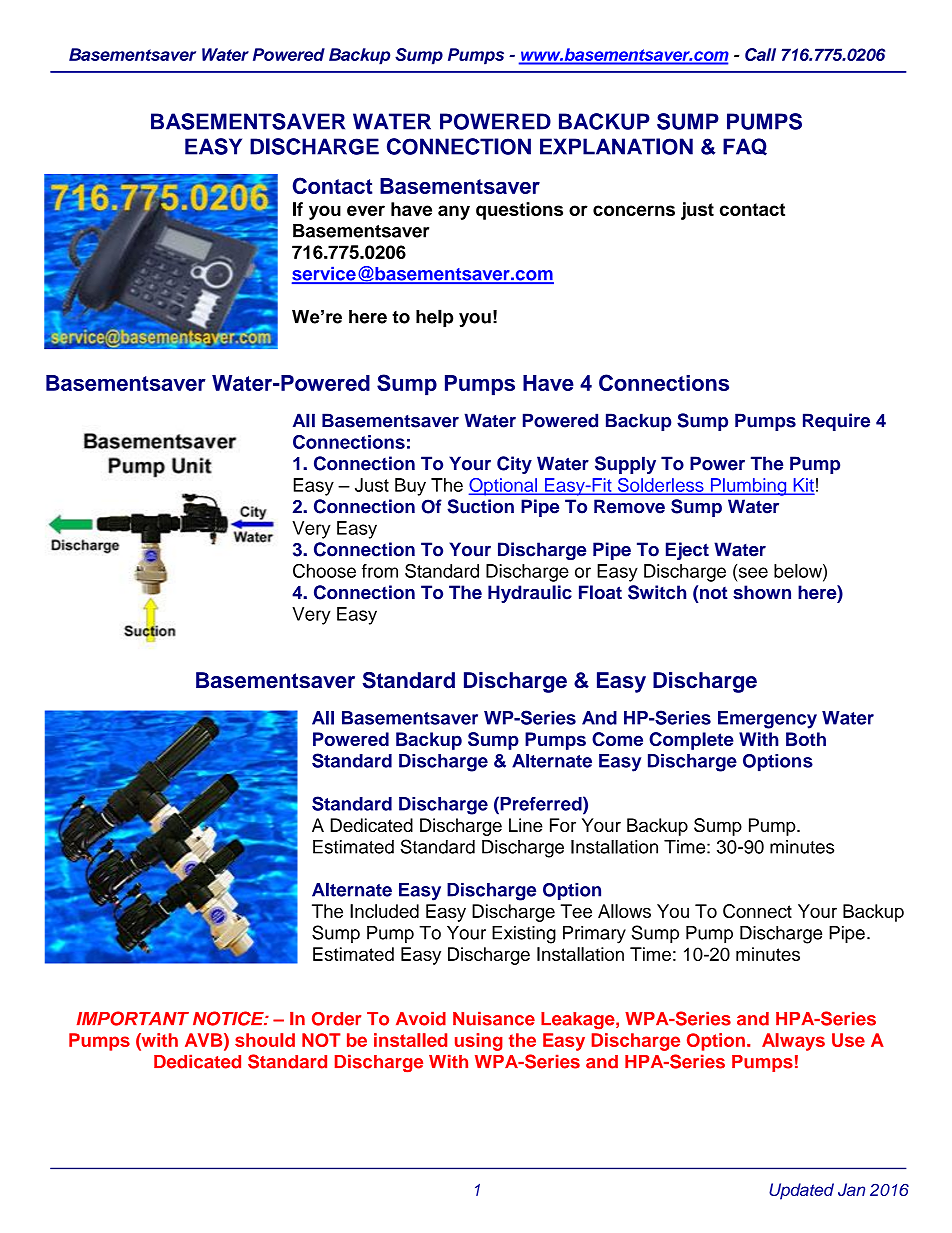 The image size is (952, 1233). I want to click on shown, so click(762, 592).
